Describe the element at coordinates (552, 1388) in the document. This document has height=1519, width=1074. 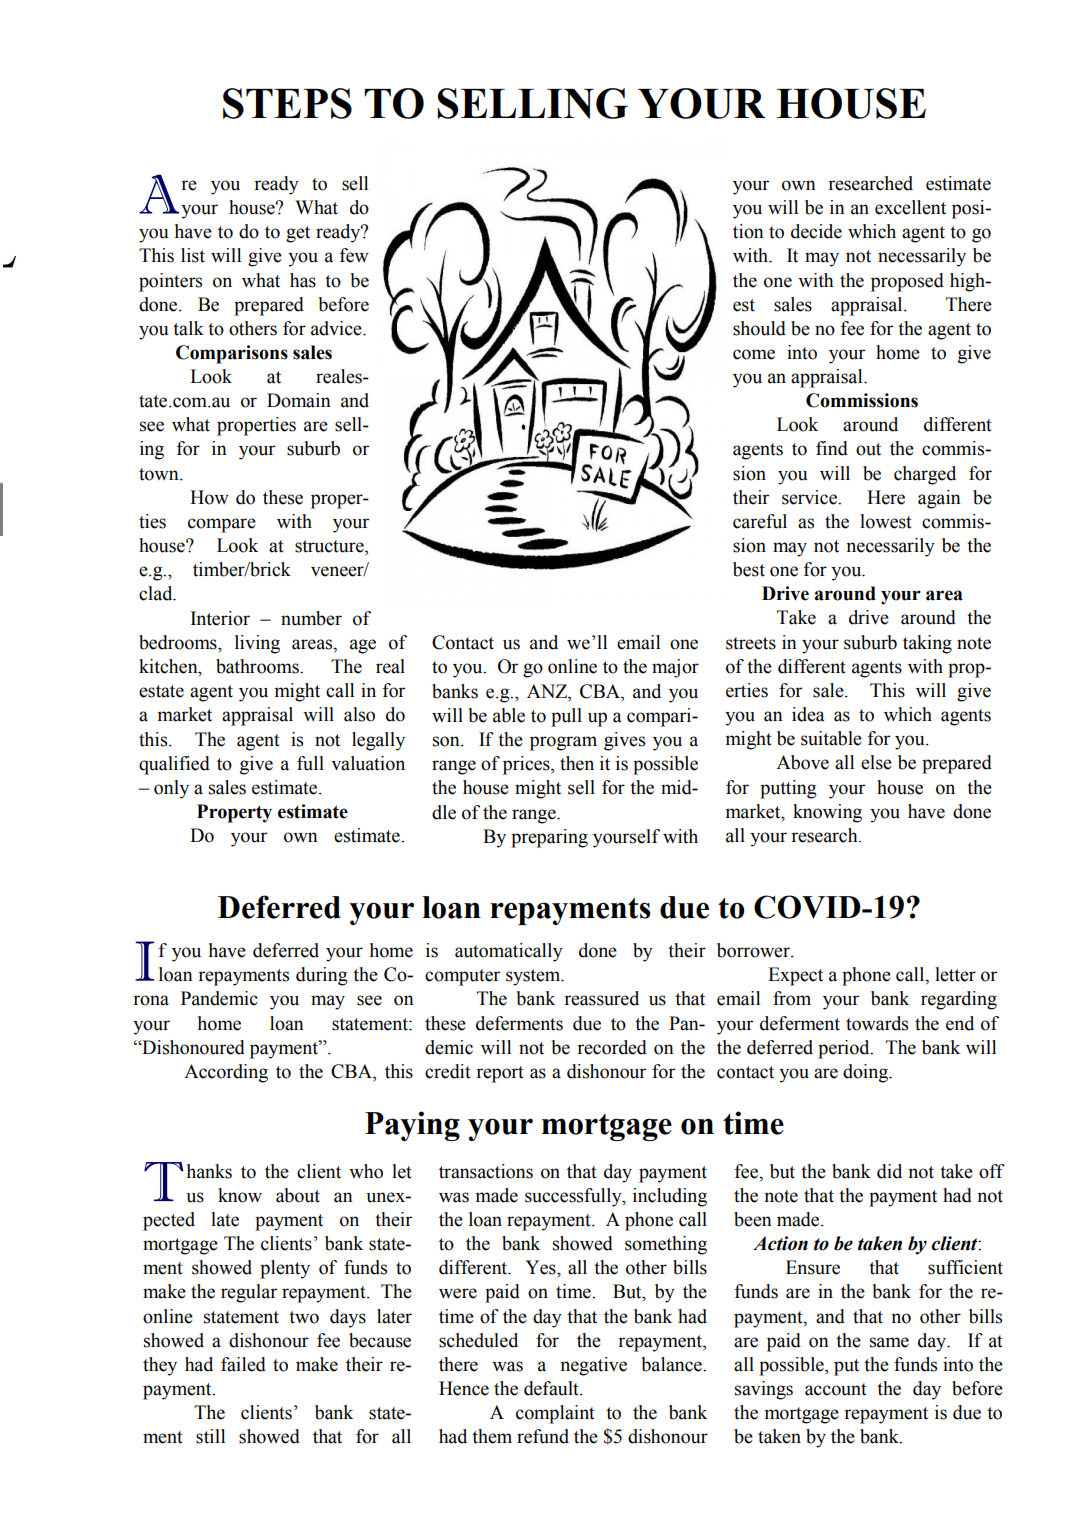
I see `default` at that location.
